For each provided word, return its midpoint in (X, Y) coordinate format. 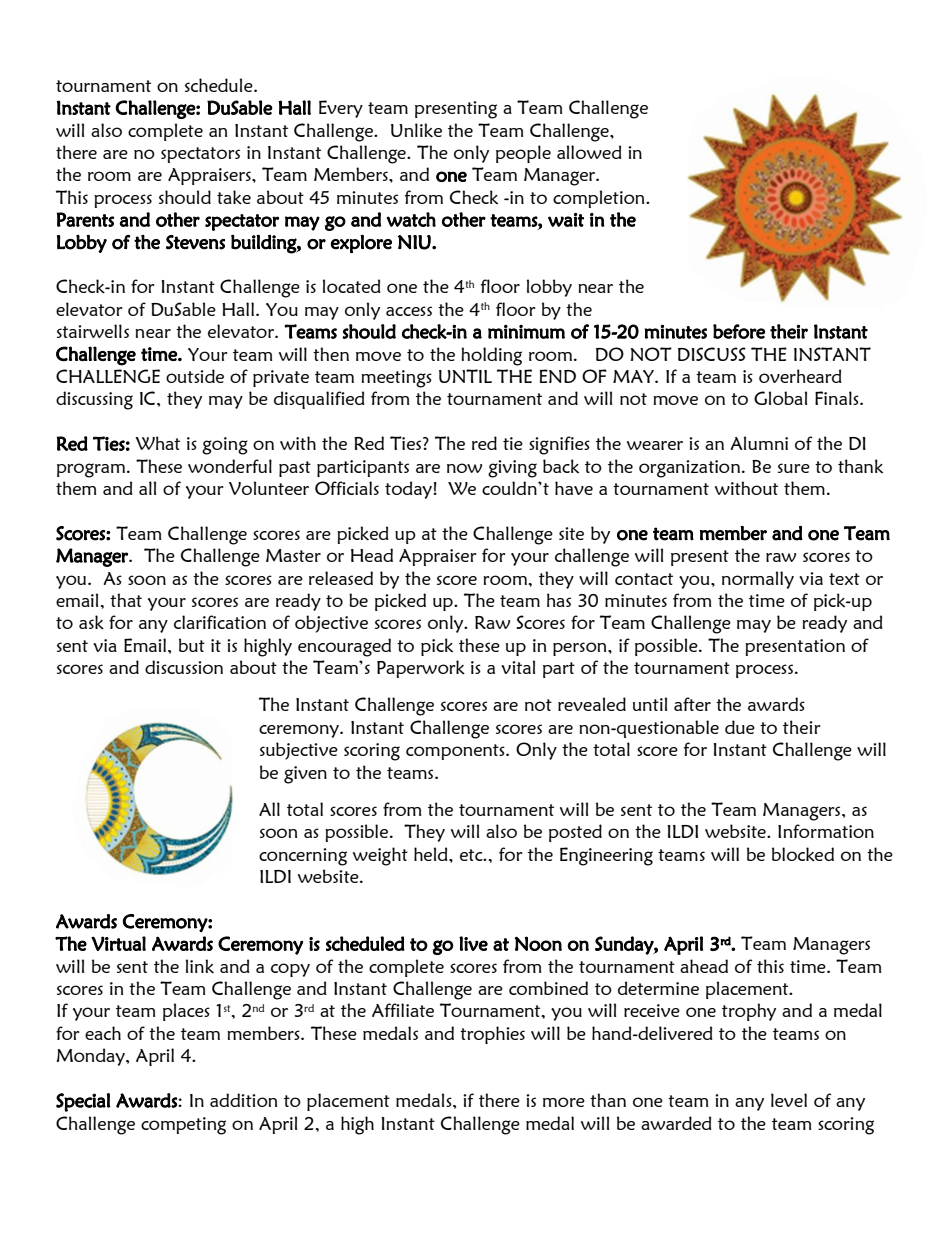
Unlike (416, 130)
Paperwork (421, 669)
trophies (492, 1035)
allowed (589, 152)
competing (183, 1126)
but (192, 645)
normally (758, 580)
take (234, 197)
